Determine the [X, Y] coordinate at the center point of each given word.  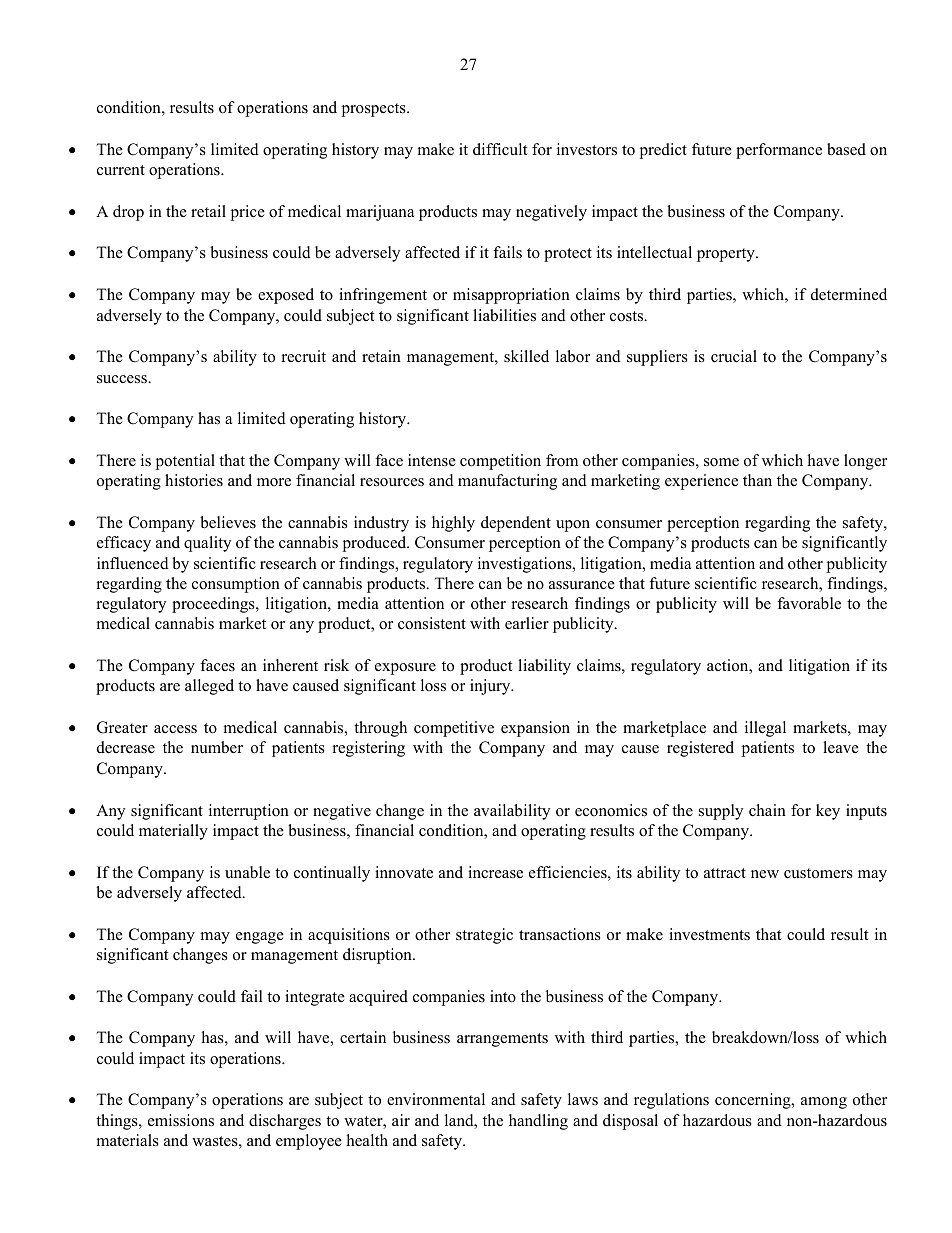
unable [247, 872]
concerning [754, 1101]
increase [495, 872]
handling [538, 1122]
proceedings [214, 605]
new [765, 874]
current [121, 170]
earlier [527, 623]
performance [779, 151]
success [123, 379]
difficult [500, 149]
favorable [809, 603]
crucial [734, 356]
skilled [526, 356]
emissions [181, 1120]
